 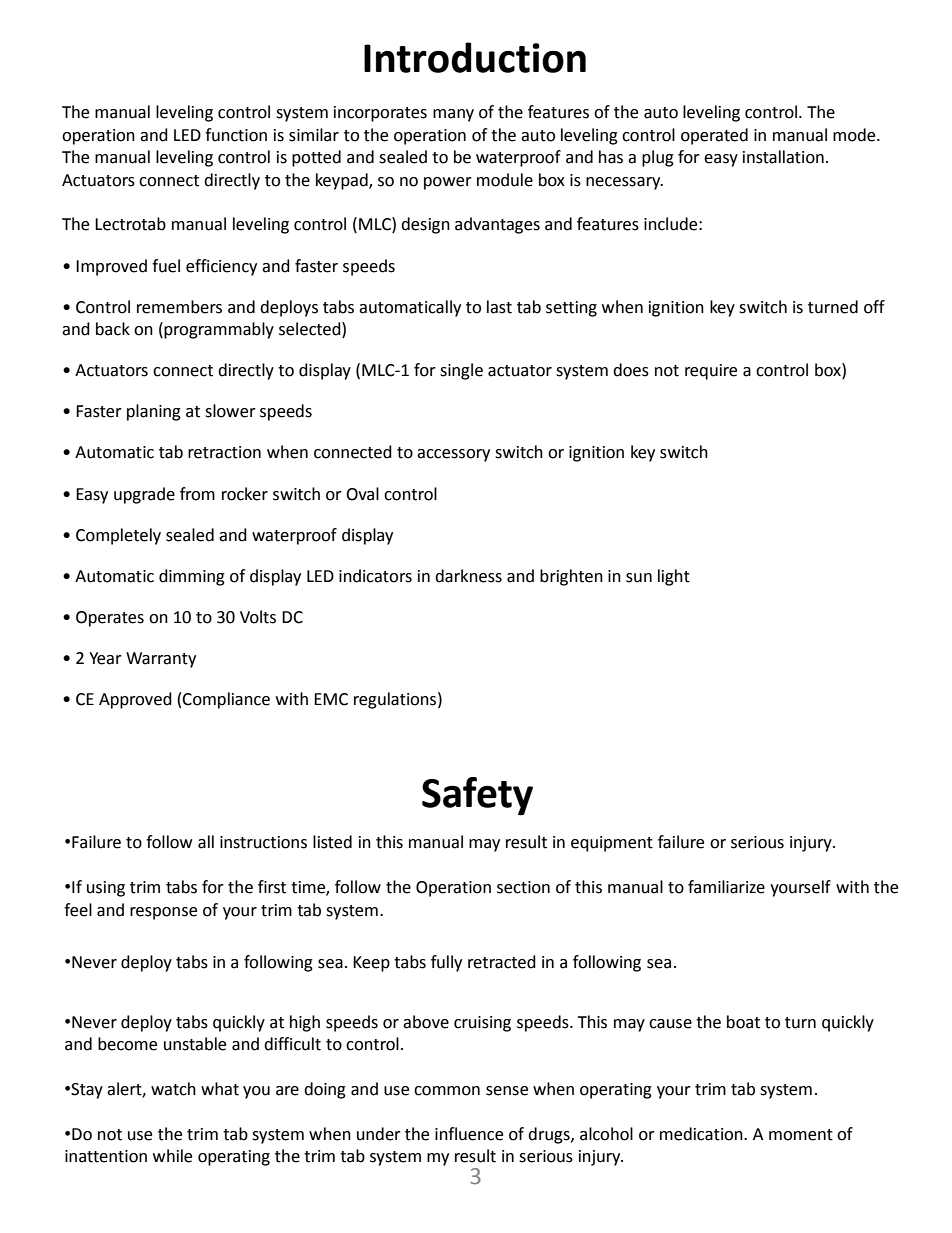 I want to click on single, so click(x=461, y=371).
